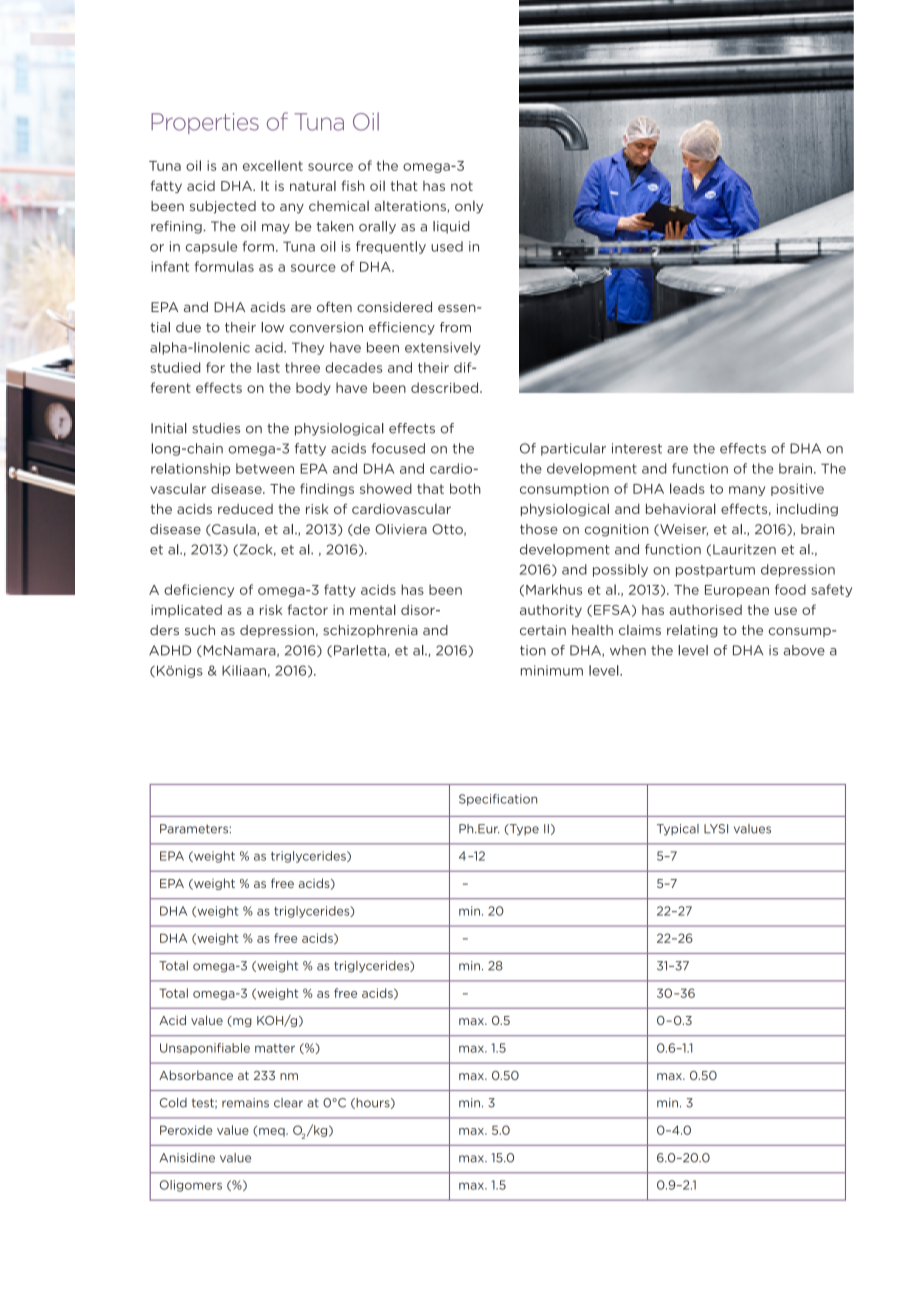 The image size is (924, 1308). Describe the element at coordinates (245, 1103) in the page. I see `remains` at that location.
